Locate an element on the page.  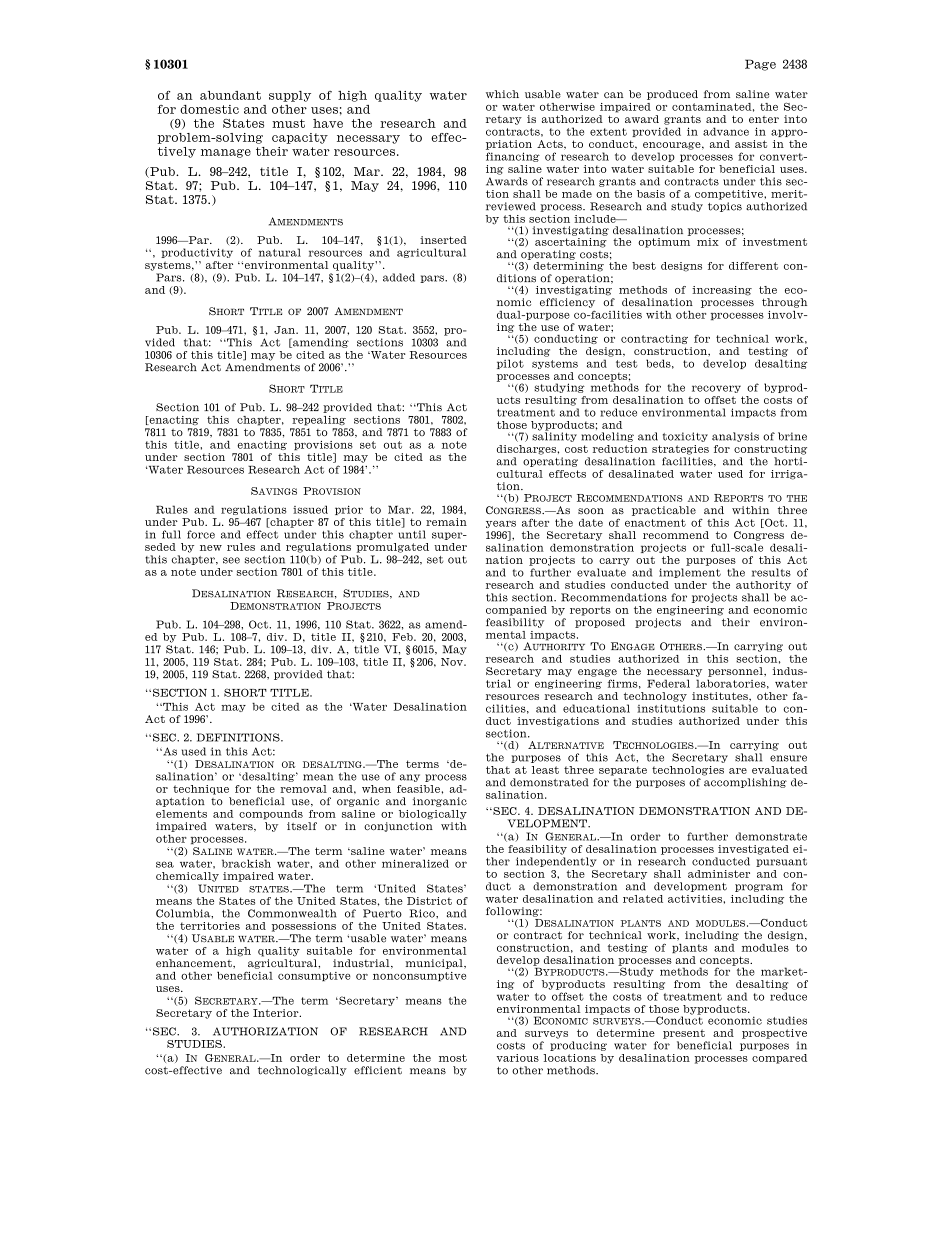
technologically is located at coordinates (302, 1071).
